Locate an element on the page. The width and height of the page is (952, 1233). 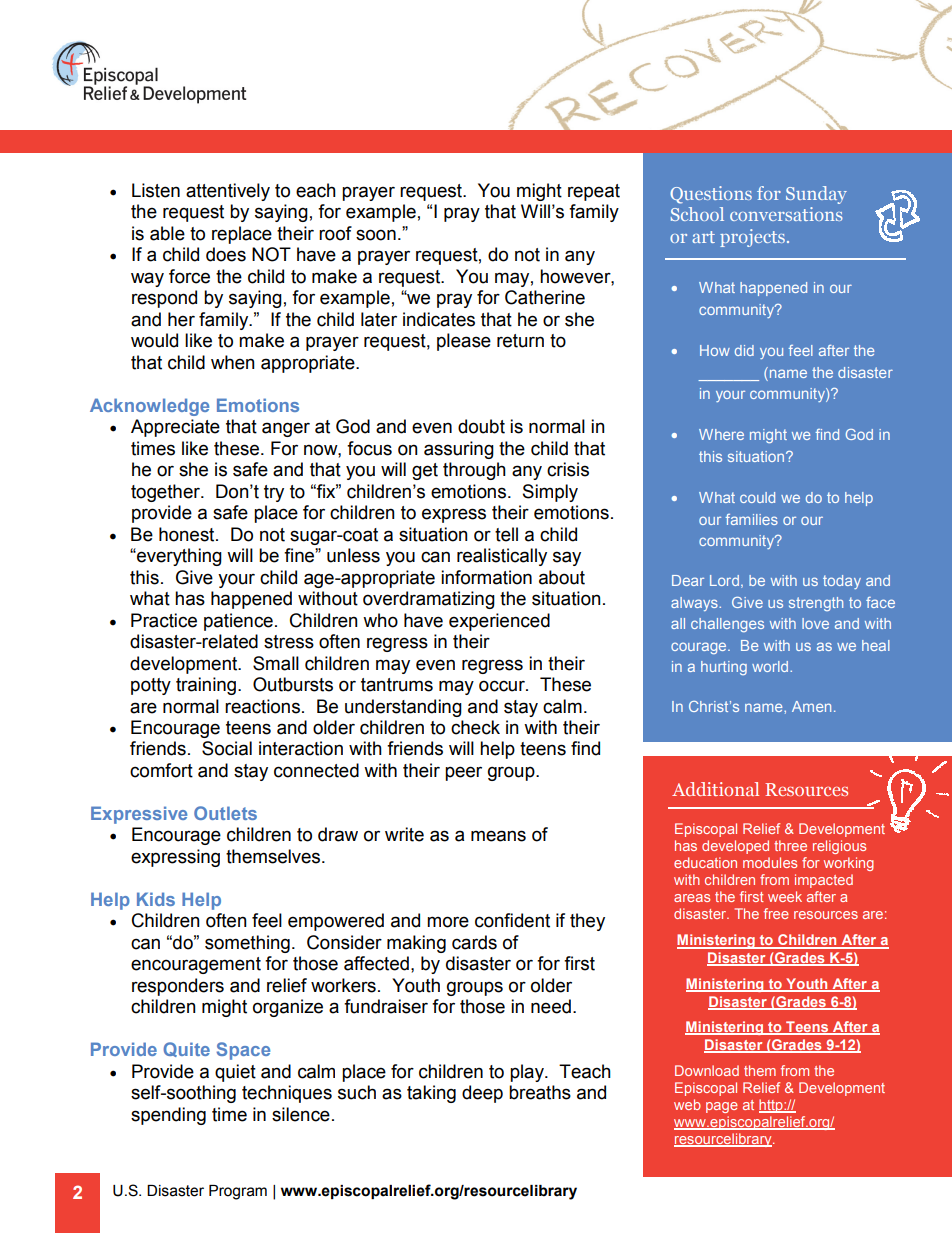
conversations is located at coordinates (786, 214).
